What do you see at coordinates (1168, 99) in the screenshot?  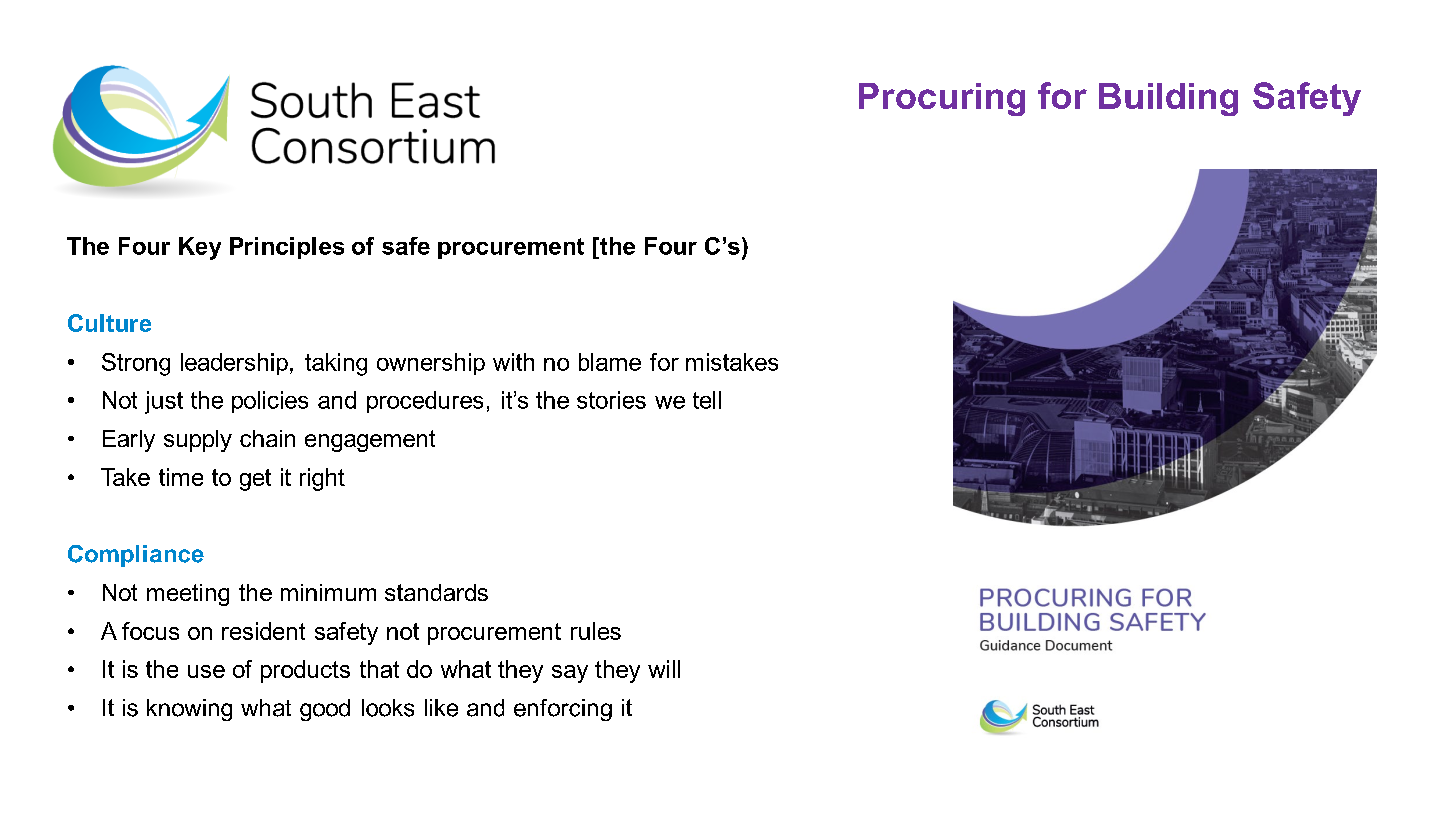 I see `Building` at bounding box center [1168, 99].
